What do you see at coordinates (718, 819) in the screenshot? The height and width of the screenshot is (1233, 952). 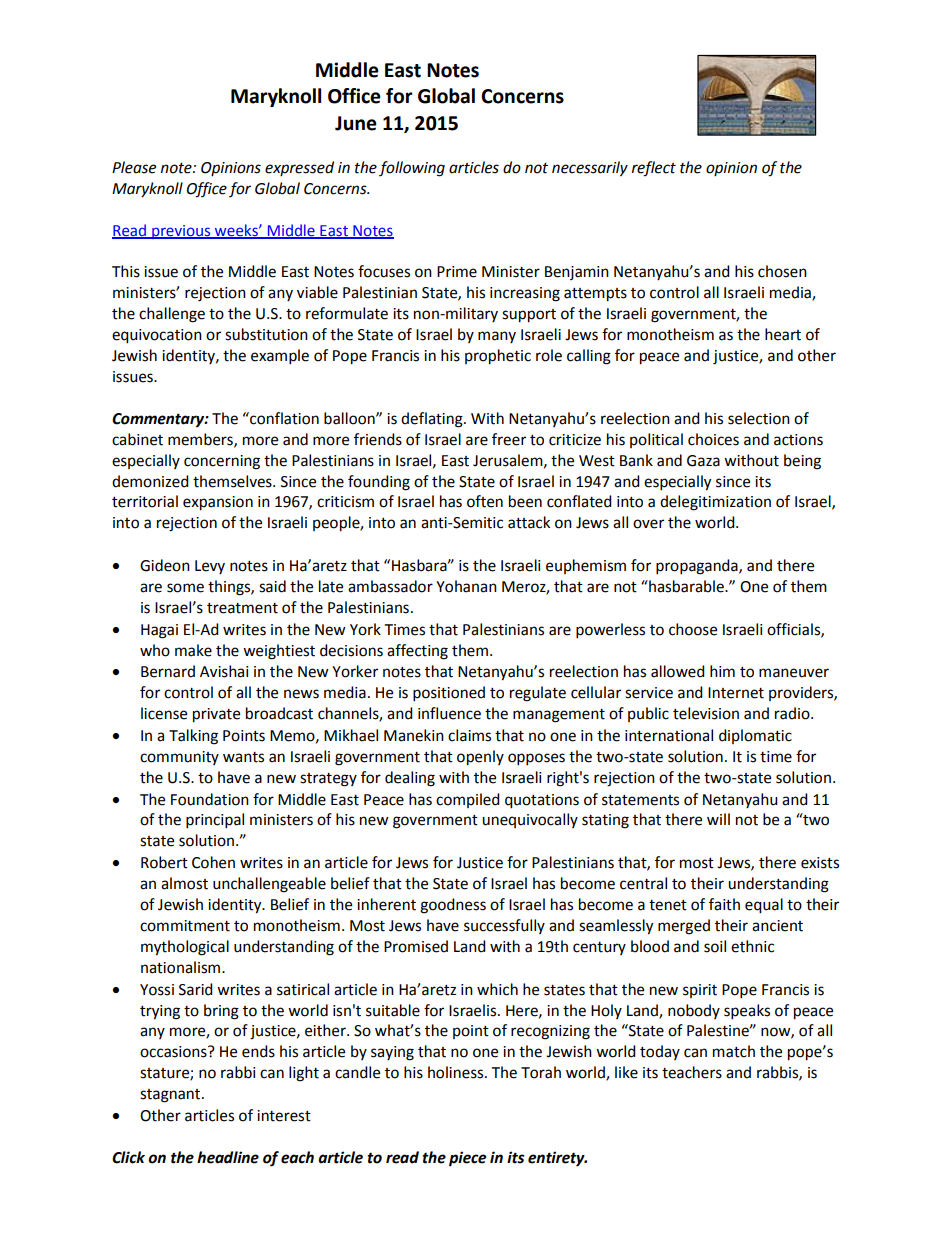 I see `will` at bounding box center [718, 819].
